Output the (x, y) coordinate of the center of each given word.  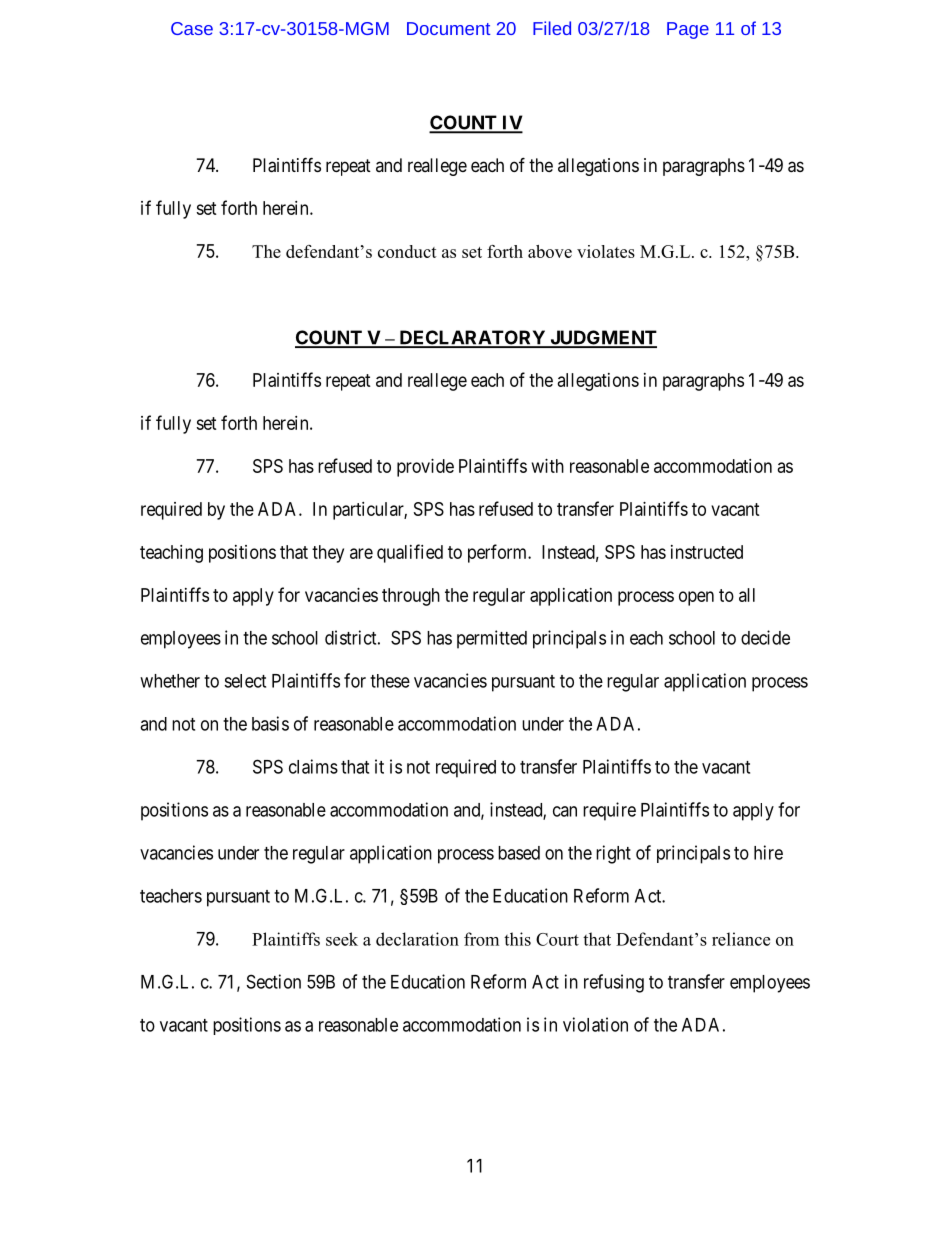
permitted (492, 639)
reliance (741, 939)
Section (274, 981)
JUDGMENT (602, 338)
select (245, 681)
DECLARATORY (472, 338)
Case (192, 28)
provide (425, 468)
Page (688, 30)
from (481, 939)
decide (765, 637)
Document (448, 28)
